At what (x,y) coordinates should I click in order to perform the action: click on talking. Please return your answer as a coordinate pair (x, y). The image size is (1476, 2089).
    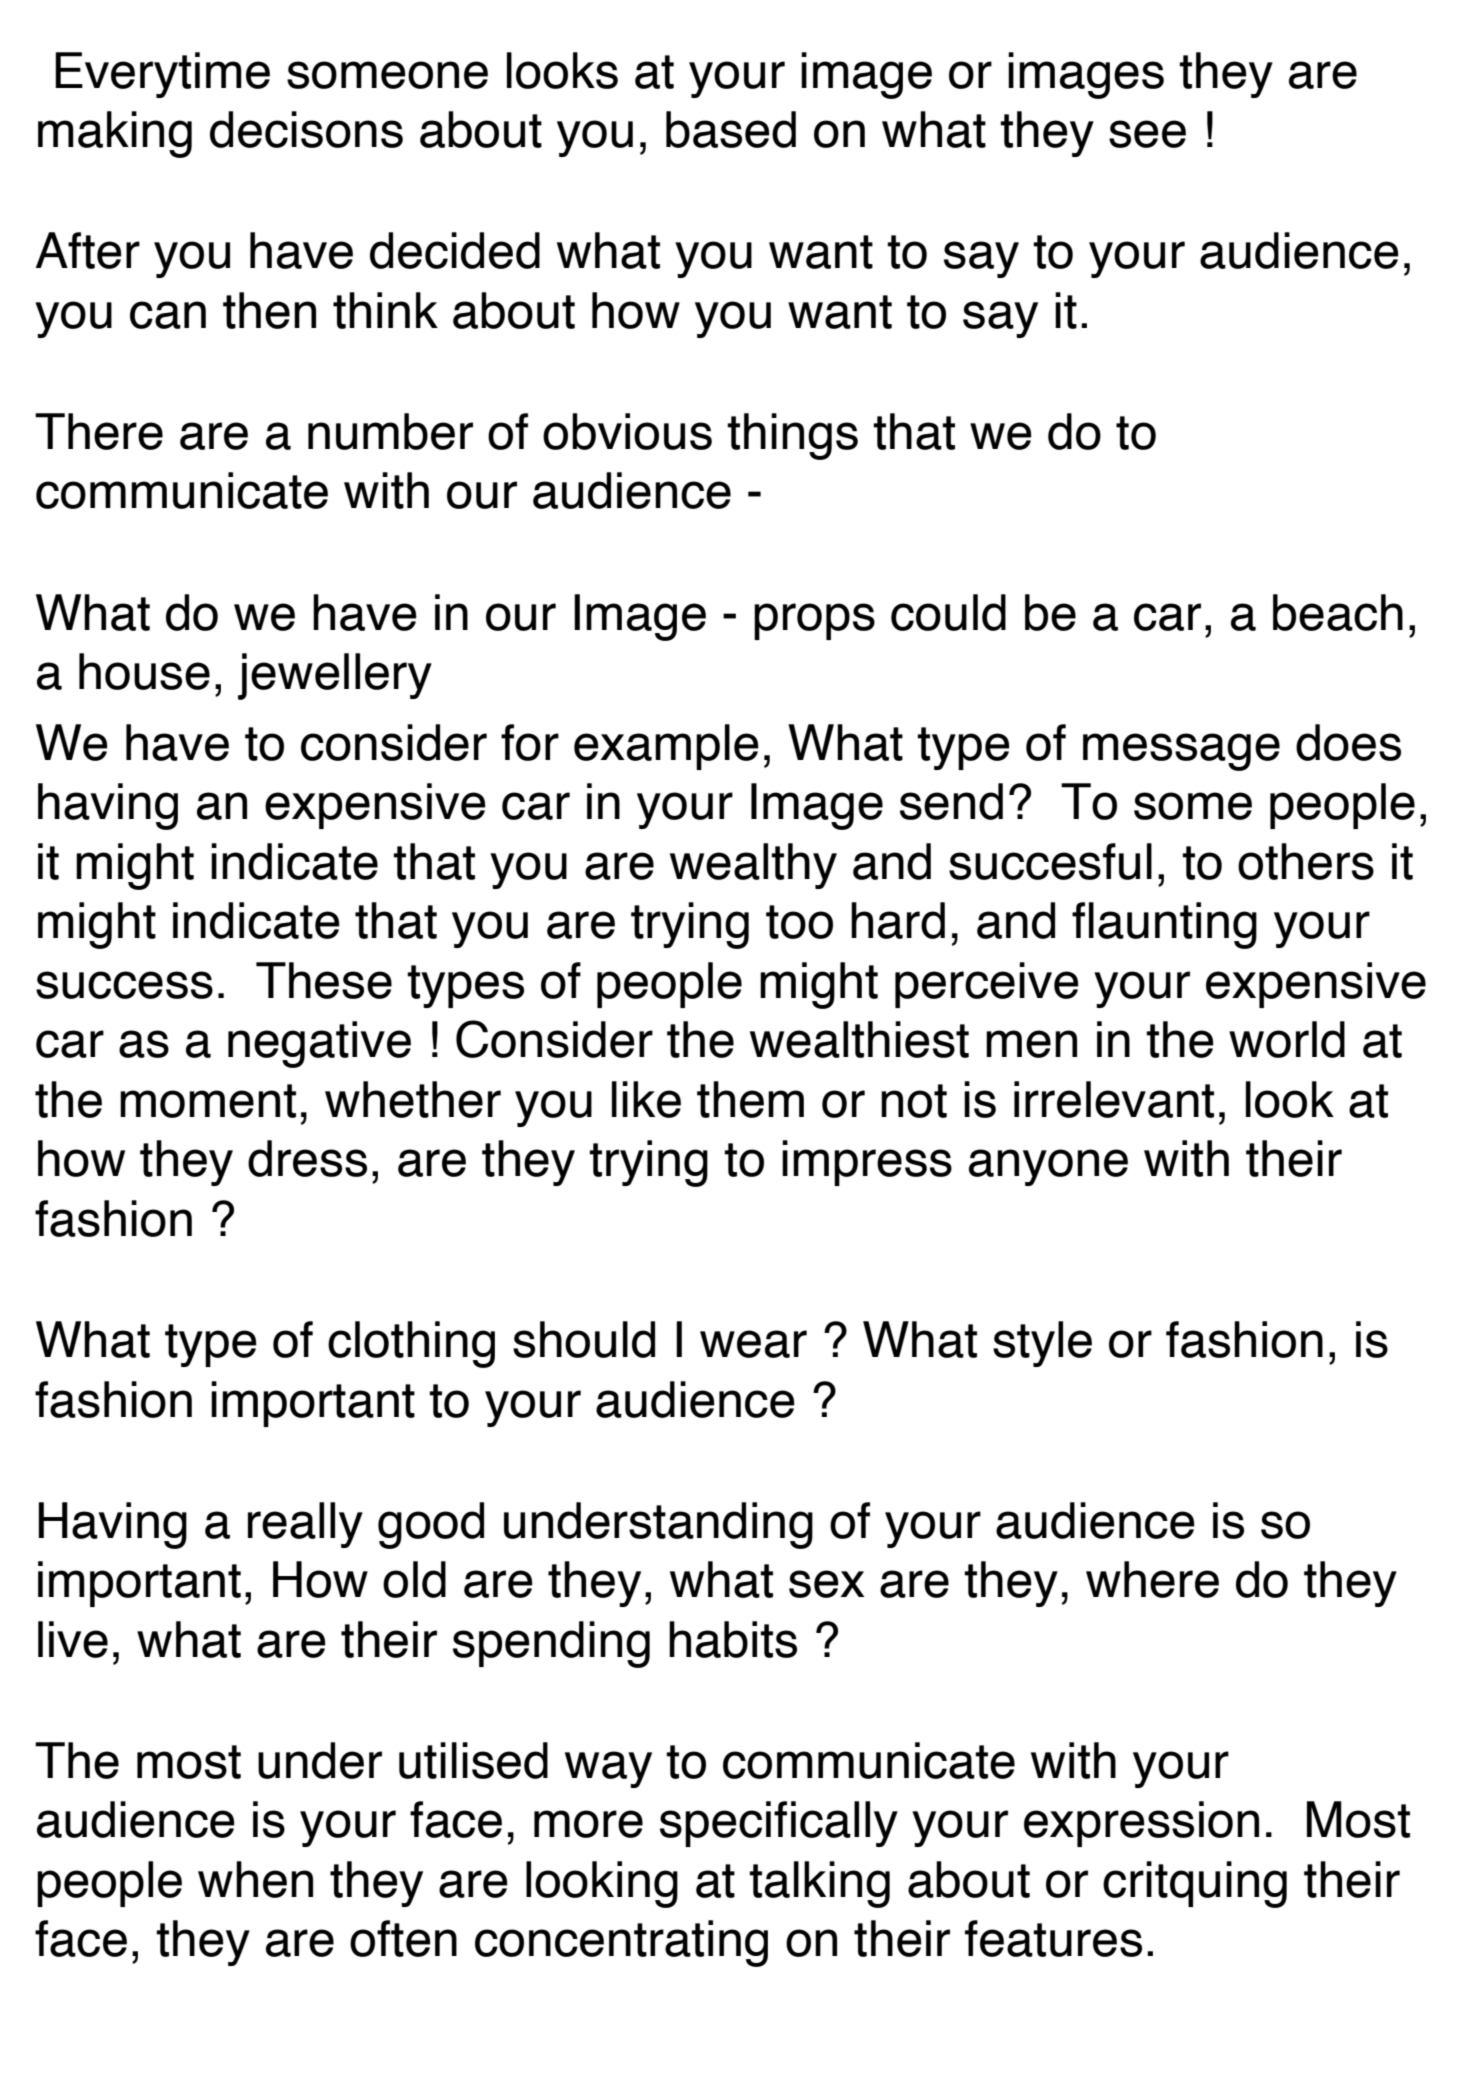
    Looking at the image, I should click on (819, 1884).
